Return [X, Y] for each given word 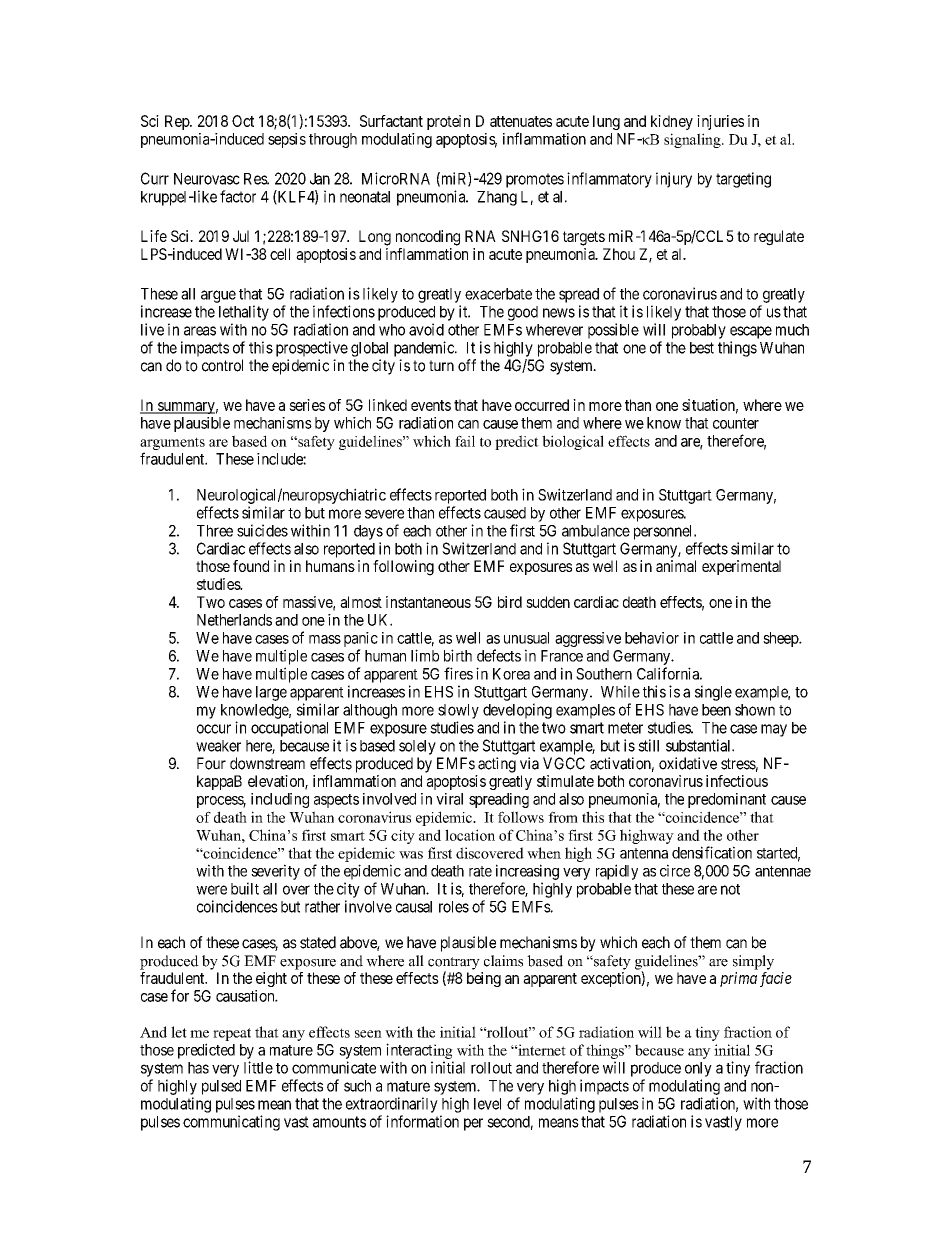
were [211, 890]
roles [454, 907]
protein [448, 122]
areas [200, 331]
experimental [741, 567]
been [716, 710]
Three [215, 531]
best [702, 348]
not [730, 889]
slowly [458, 711]
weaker [218, 746]
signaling [693, 140]
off [467, 365]
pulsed [221, 1087]
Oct [243, 121]
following [403, 568]
